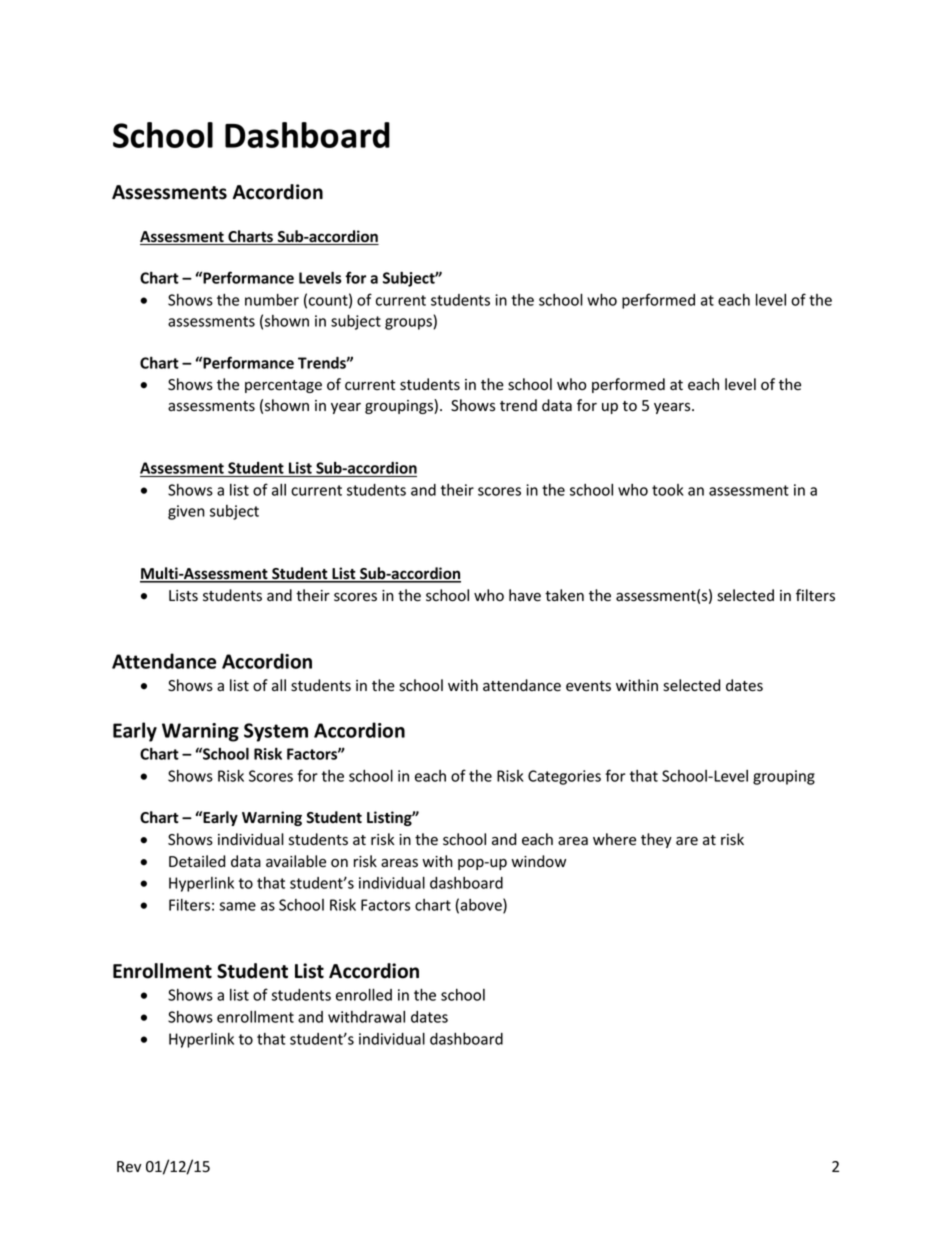  Describe the element at coordinates (564, 595) in the page. I see `taken` at that location.
